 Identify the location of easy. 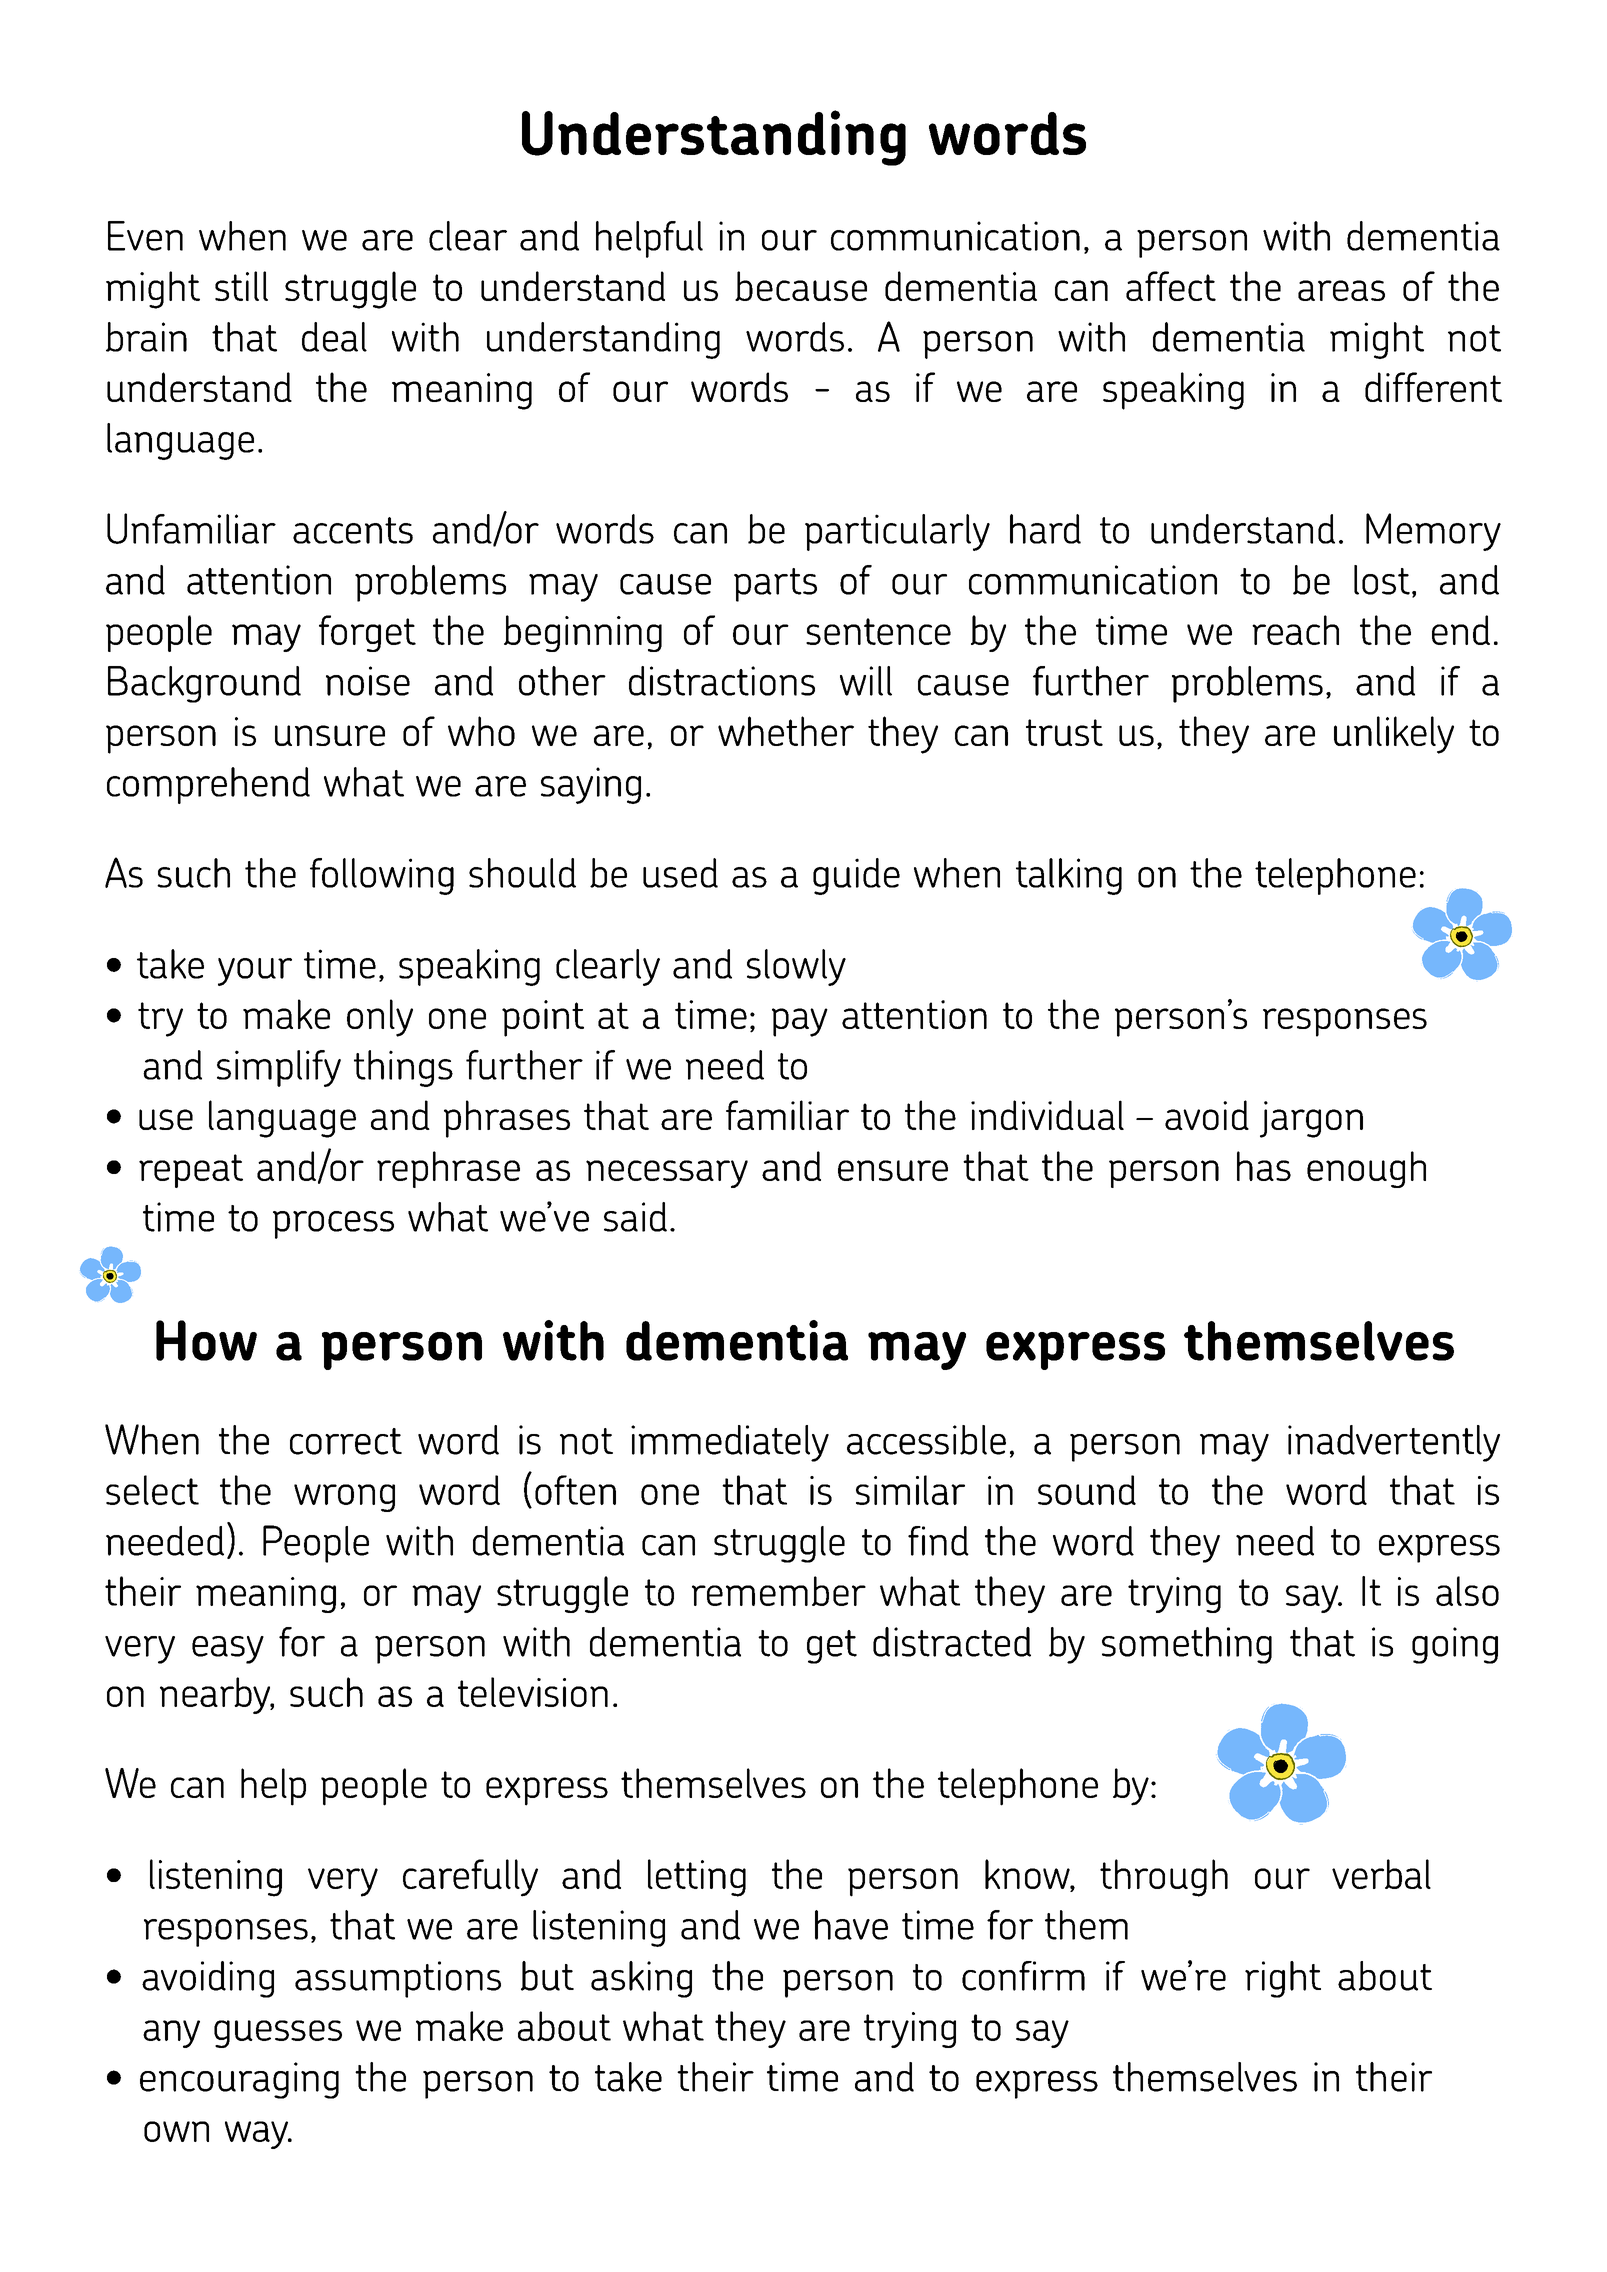
(228, 1650).
